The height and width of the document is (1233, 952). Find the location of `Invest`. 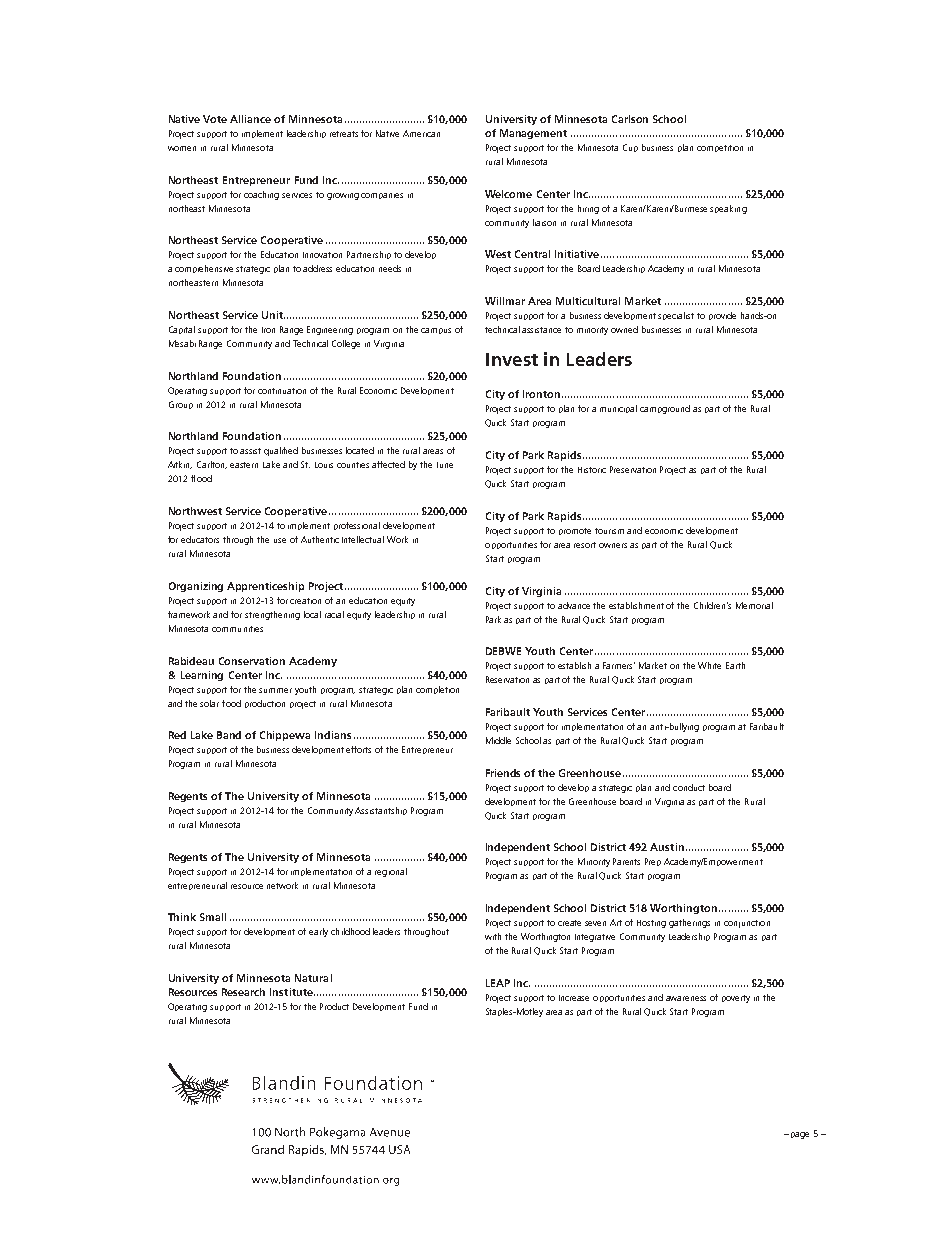

Invest is located at coordinates (512, 359).
